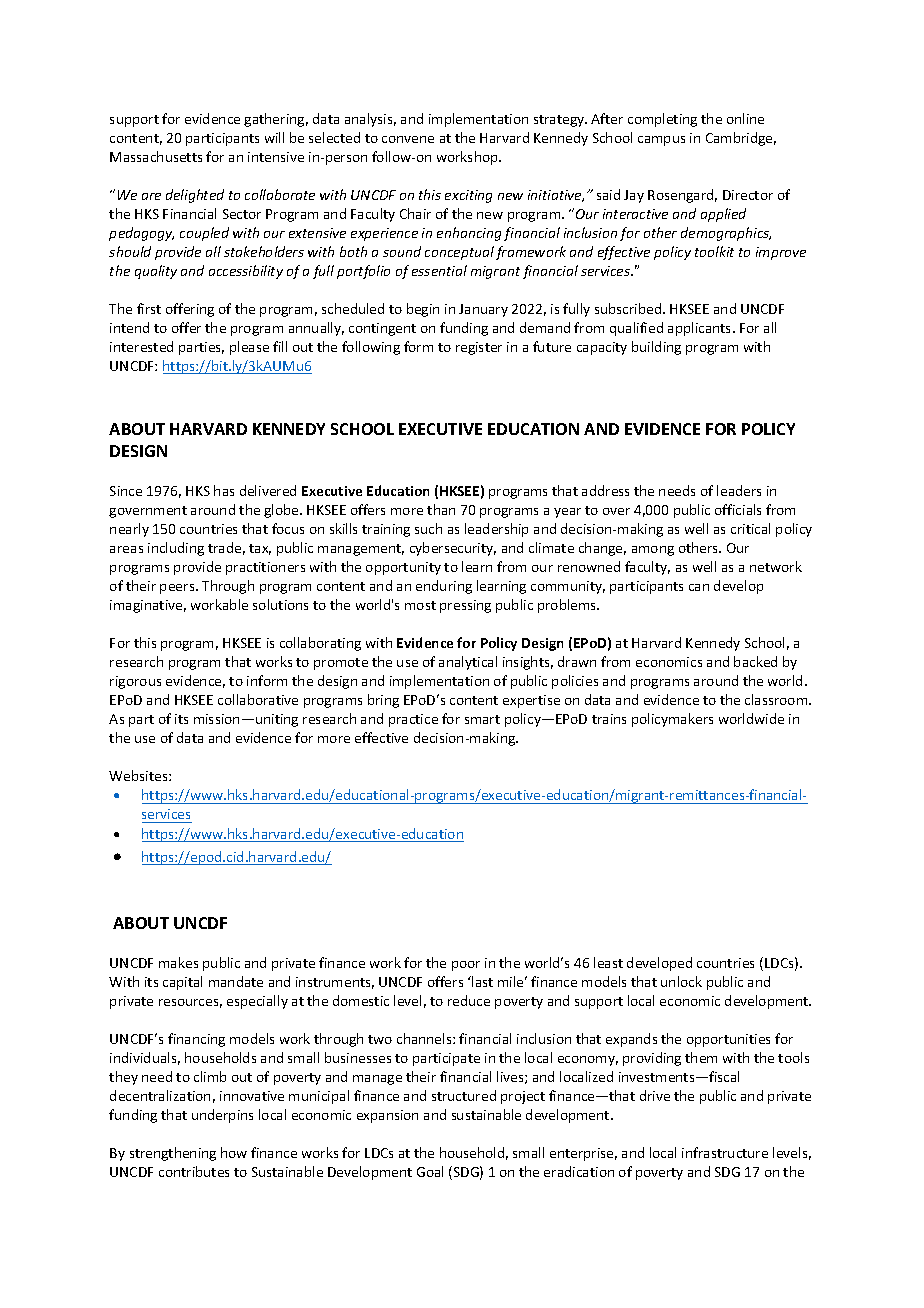 The height and width of the page is (1308, 924). I want to click on register, so click(479, 348).
